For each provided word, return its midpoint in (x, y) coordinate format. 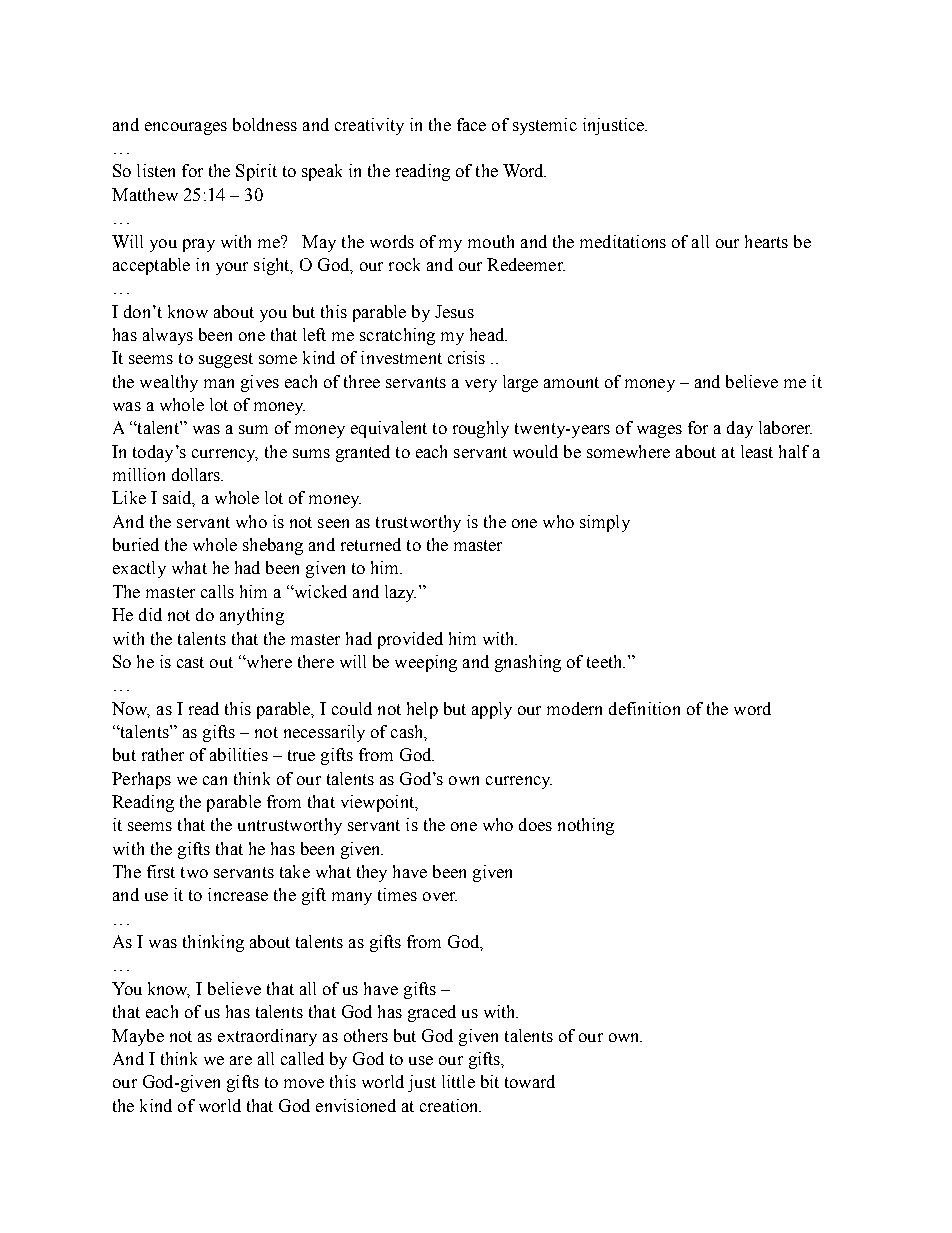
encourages (186, 128)
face (471, 124)
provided (410, 640)
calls (217, 591)
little (458, 1081)
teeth (606, 661)
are (241, 1060)
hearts (766, 241)
